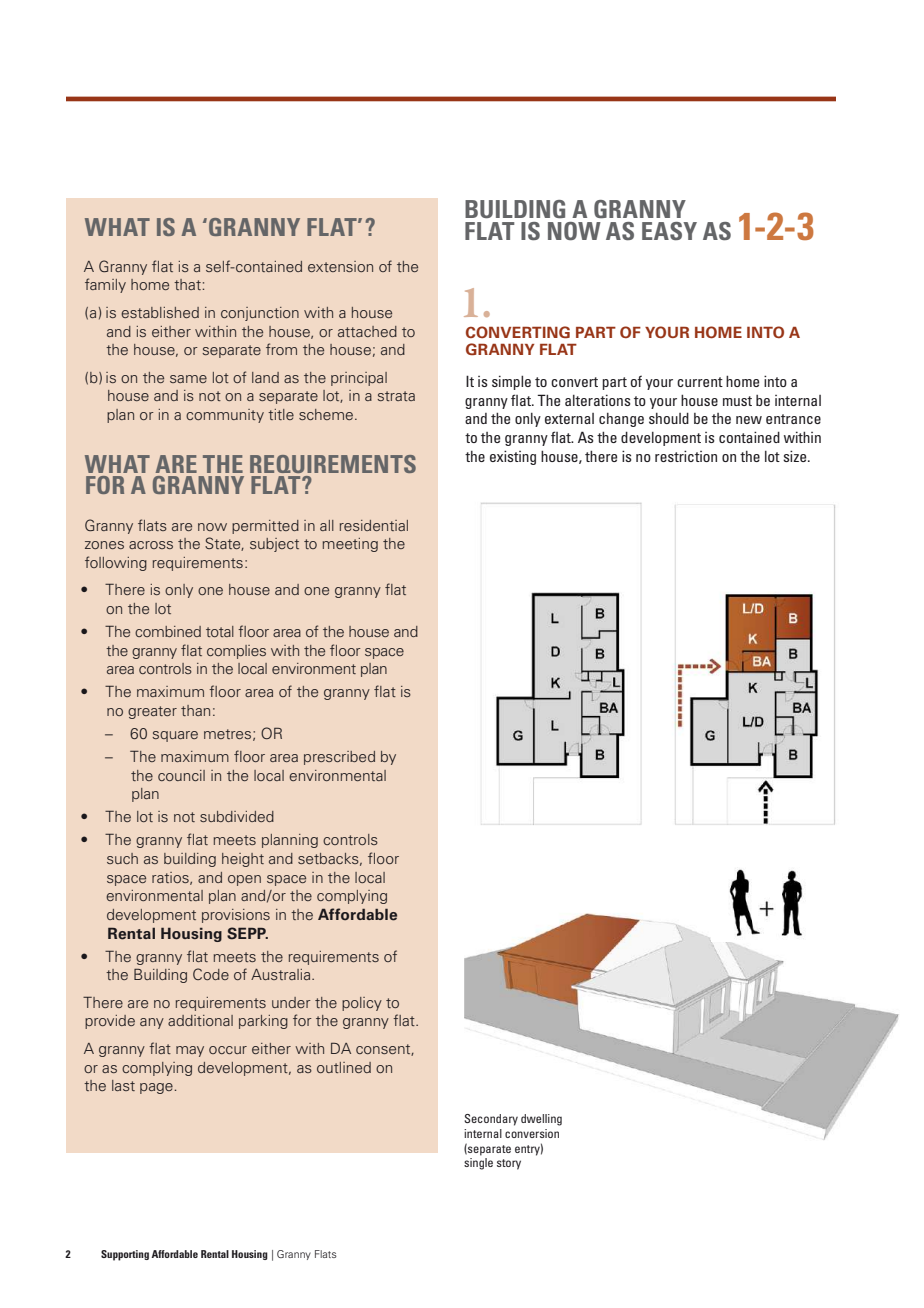 Image resolution: width=924 pixels, height=1308 pixels. I want to click on easy, so click(669, 231).
